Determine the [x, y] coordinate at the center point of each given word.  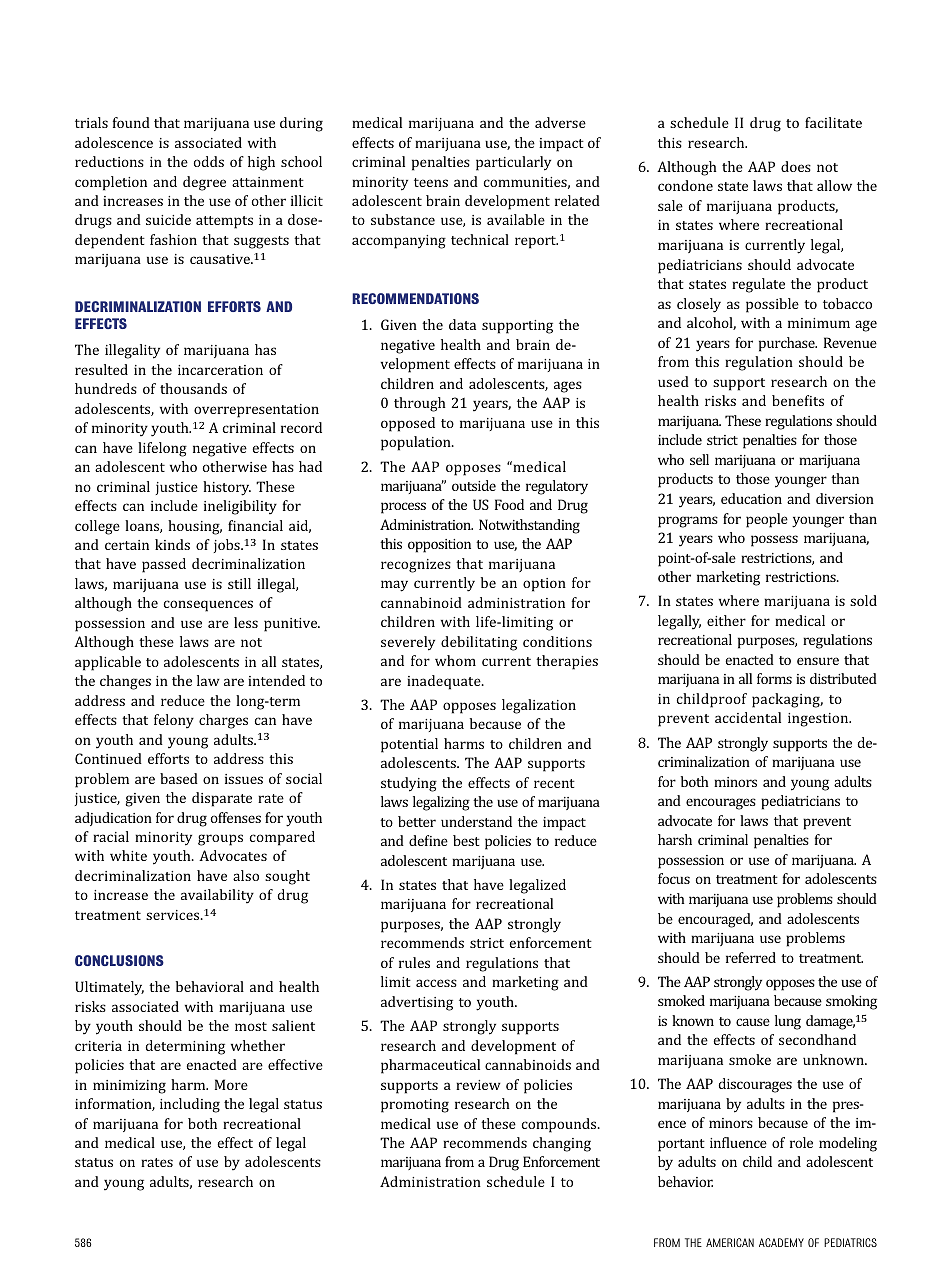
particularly [513, 163]
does [796, 166]
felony [174, 721]
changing [562, 1144]
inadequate [445, 682]
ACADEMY [781, 1242]
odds [209, 161]
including [190, 1105]
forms [774, 678]
